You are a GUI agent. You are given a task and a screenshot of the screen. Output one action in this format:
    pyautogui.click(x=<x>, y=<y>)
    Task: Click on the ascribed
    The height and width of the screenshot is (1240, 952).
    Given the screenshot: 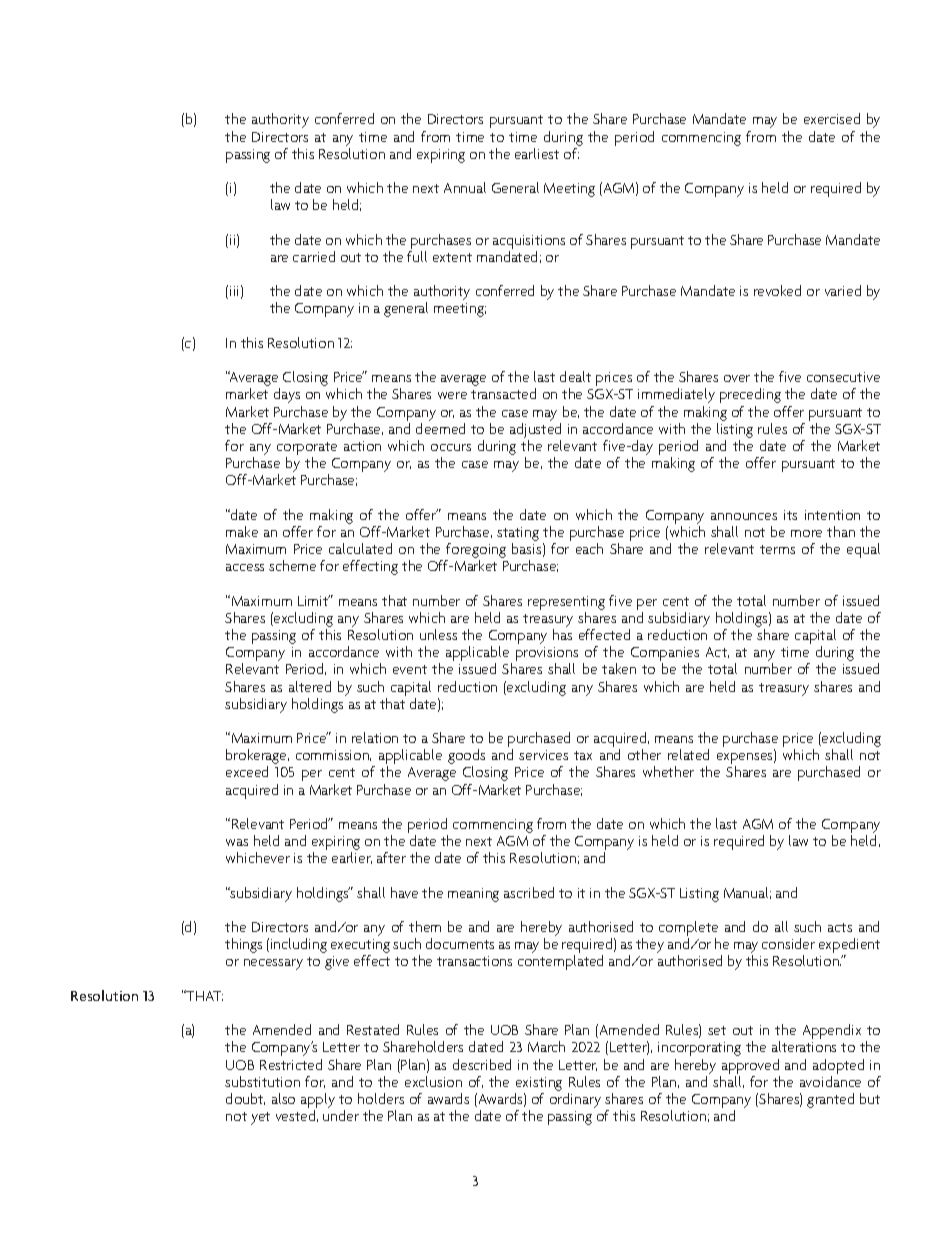 What is the action you would take?
    pyautogui.click(x=529, y=892)
